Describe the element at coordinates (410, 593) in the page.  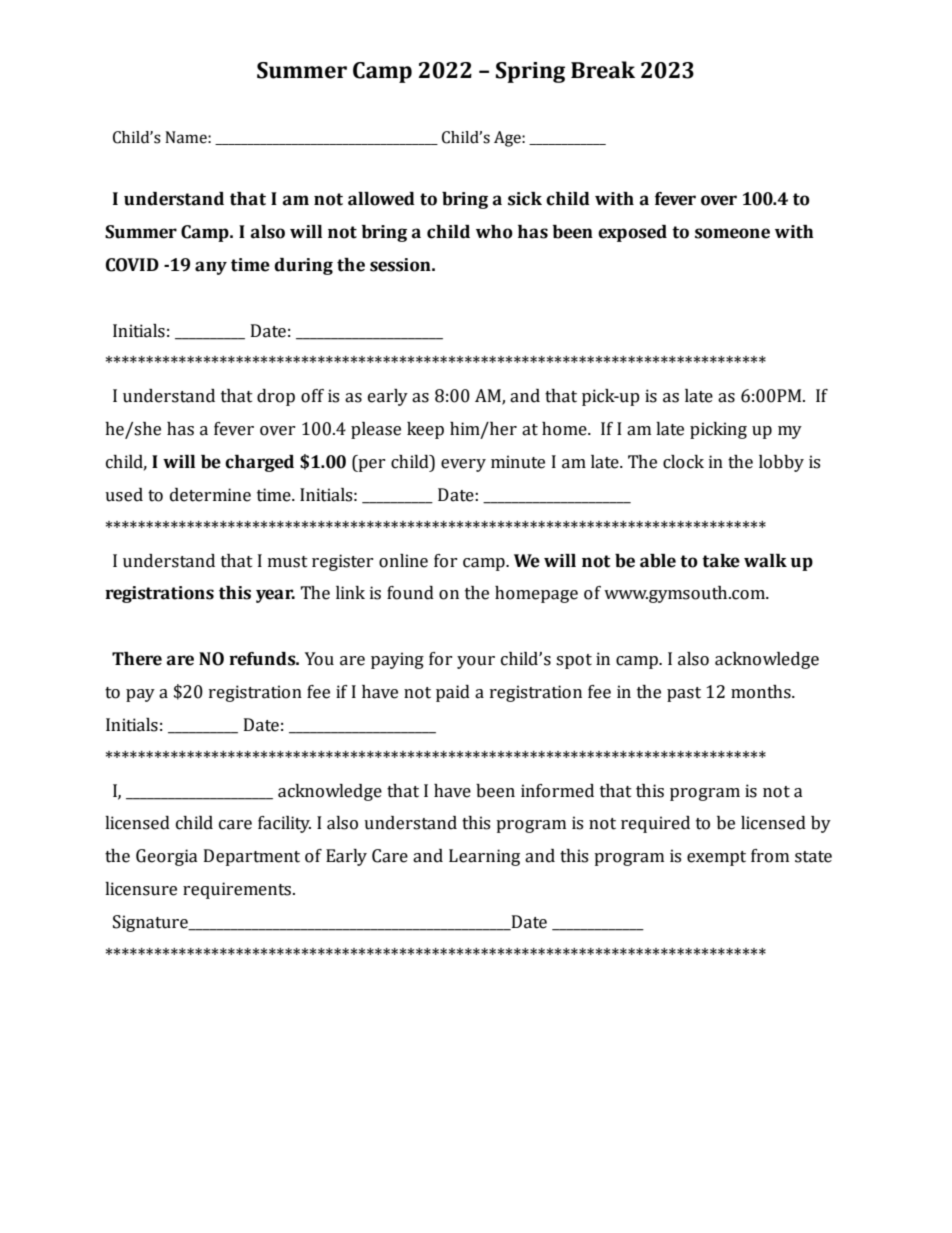
I see `found` at that location.
